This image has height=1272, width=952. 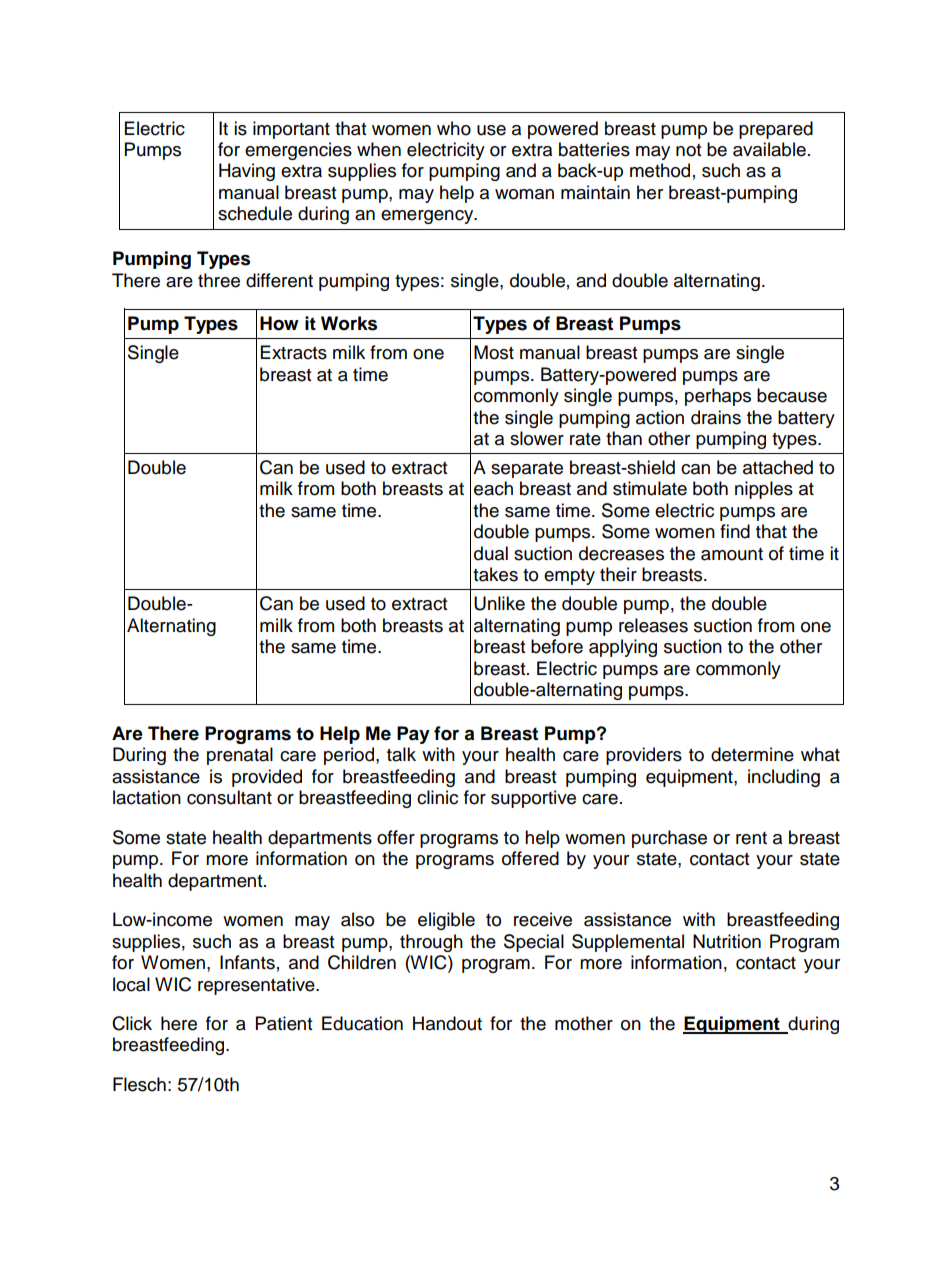 What do you see at coordinates (240, 756) in the image?
I see `prenatal` at bounding box center [240, 756].
